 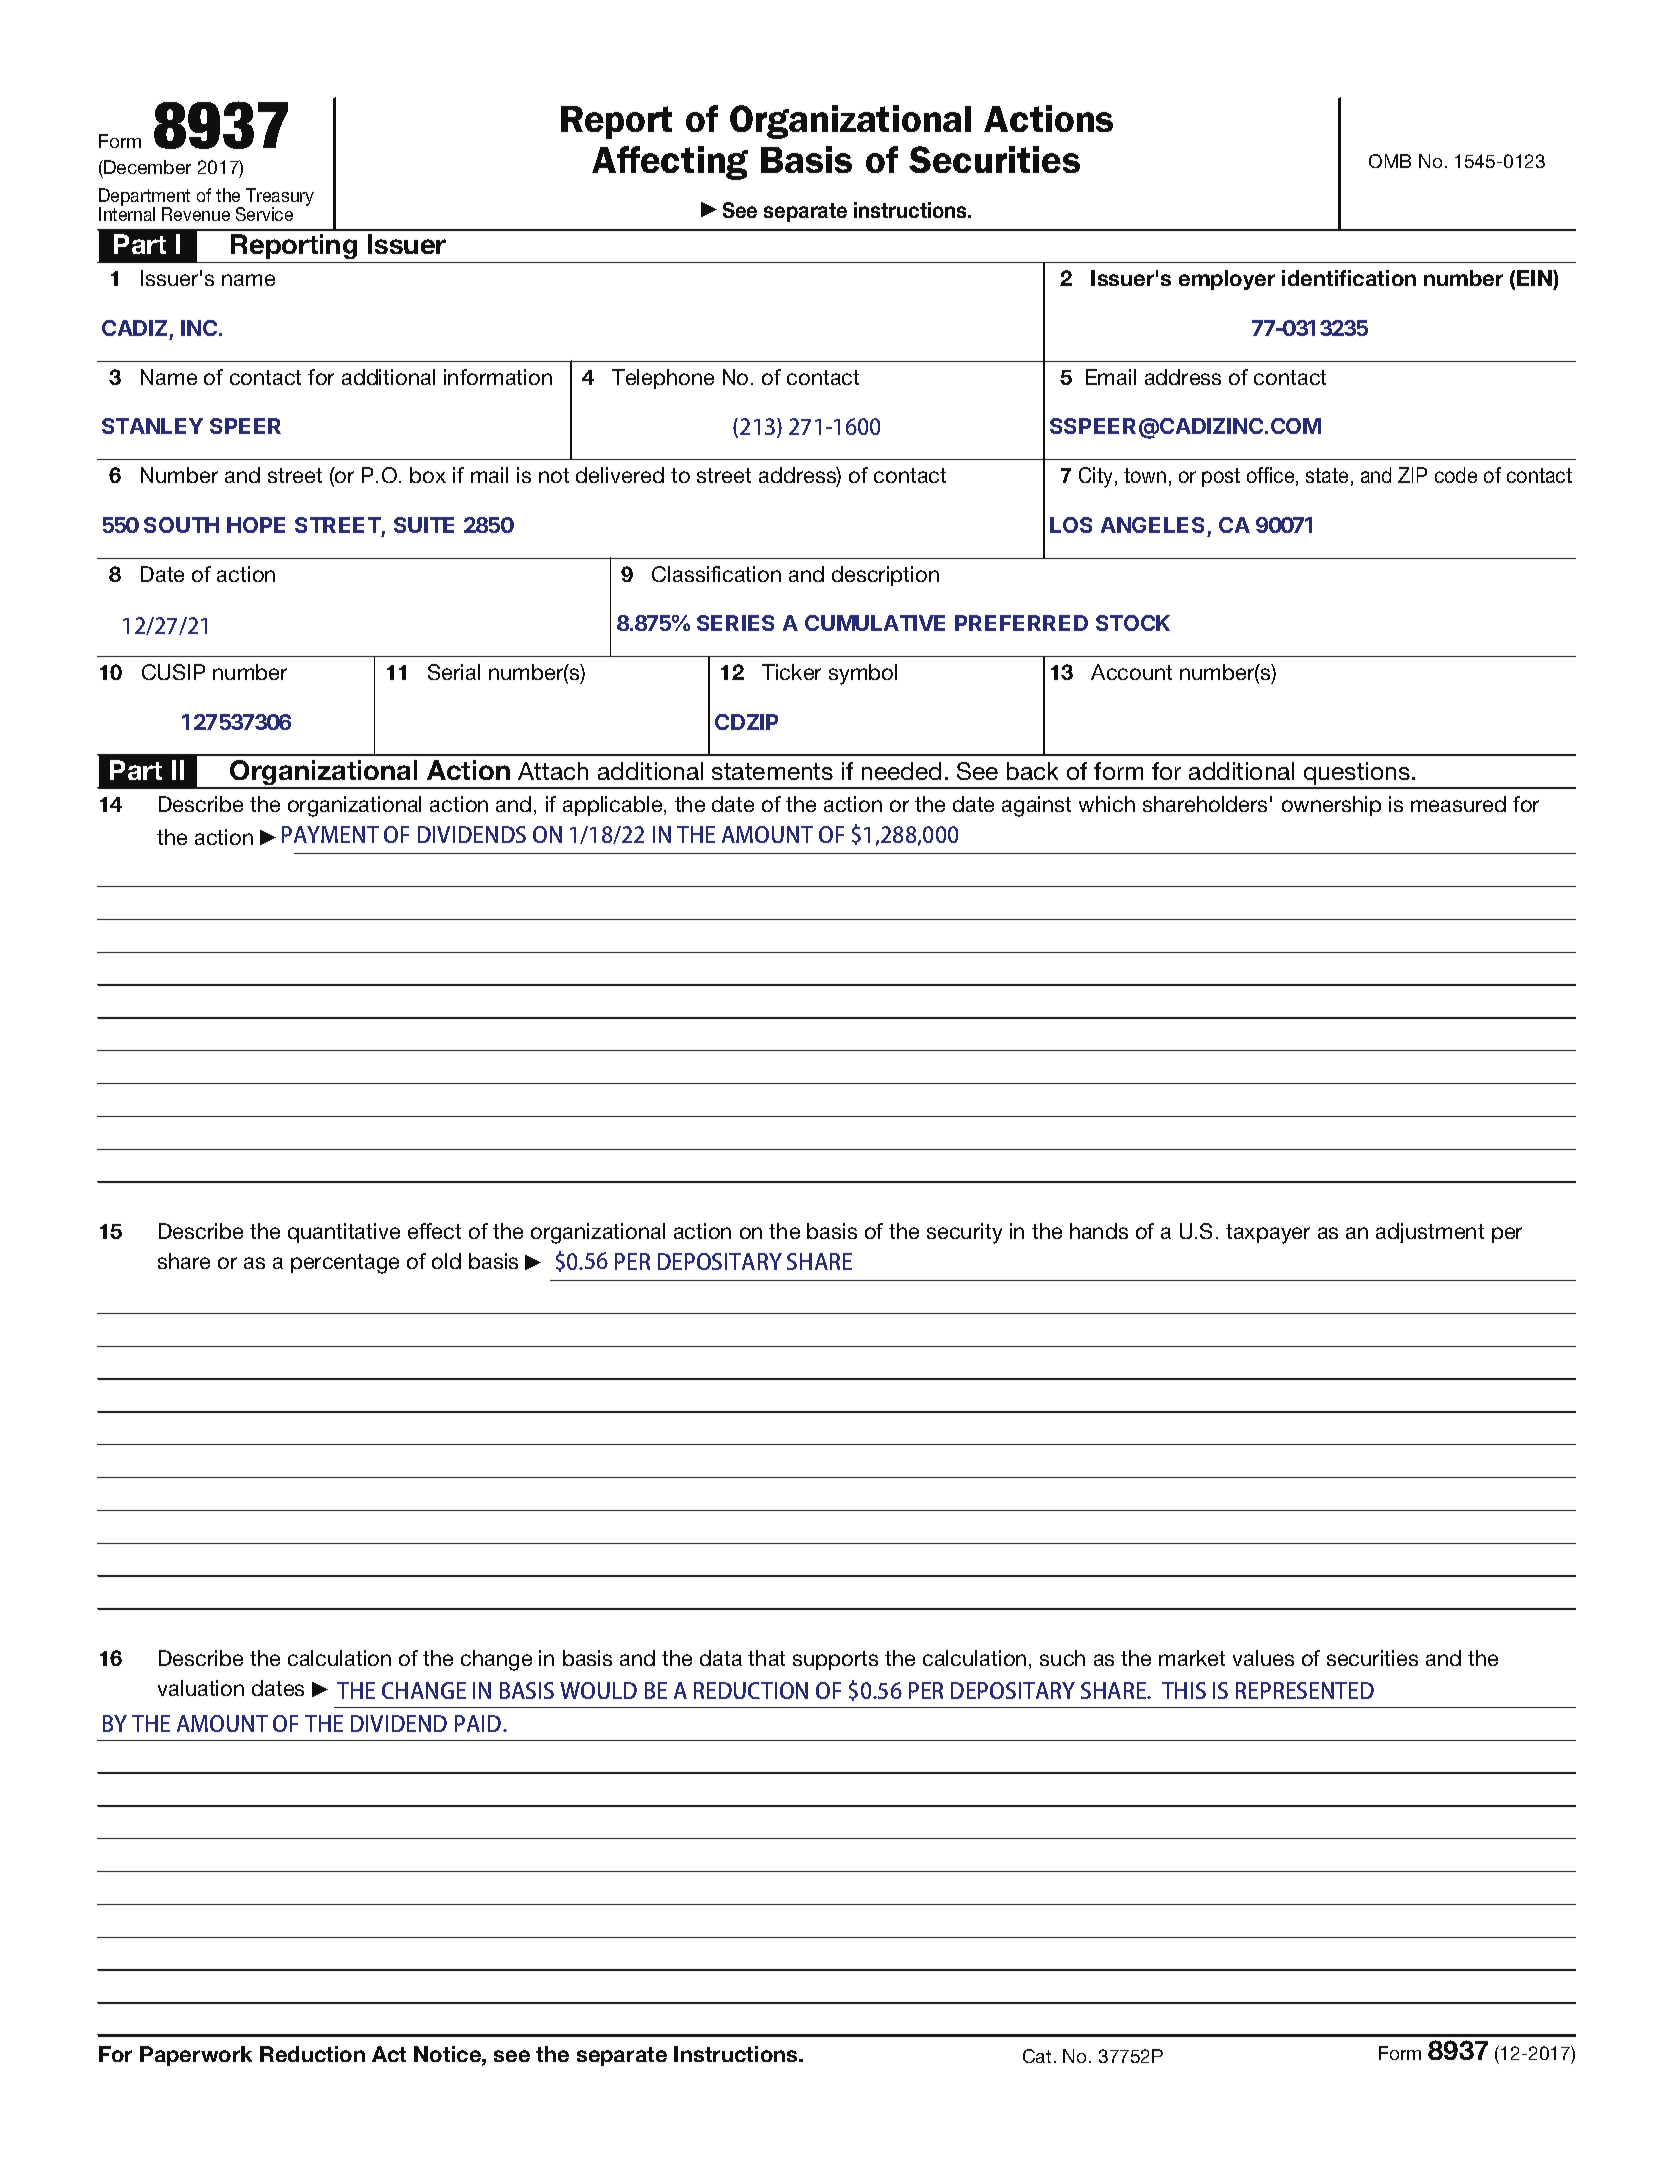 I want to click on Service, so click(x=264, y=214).
